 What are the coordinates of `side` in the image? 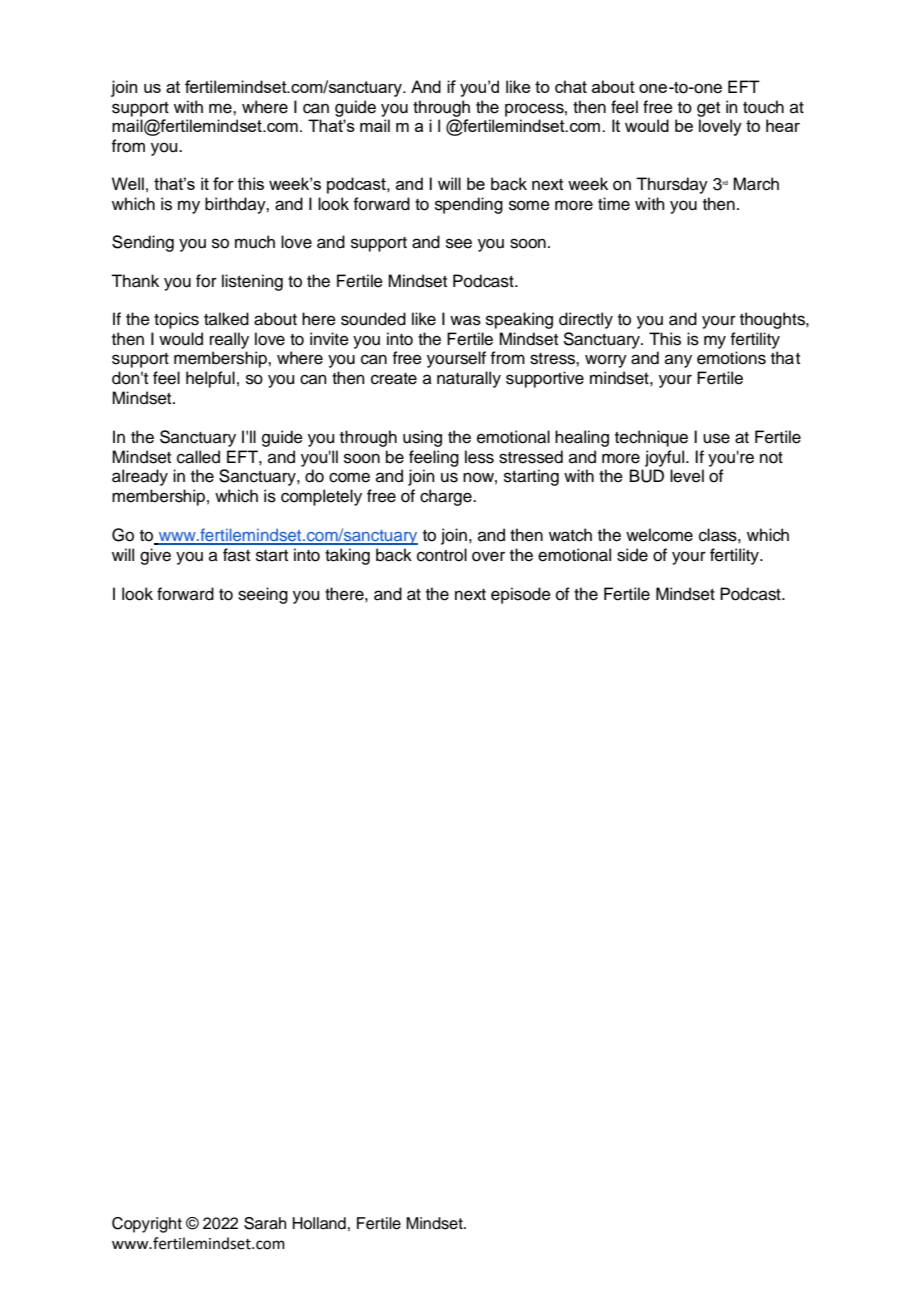 It's located at (632, 555).
